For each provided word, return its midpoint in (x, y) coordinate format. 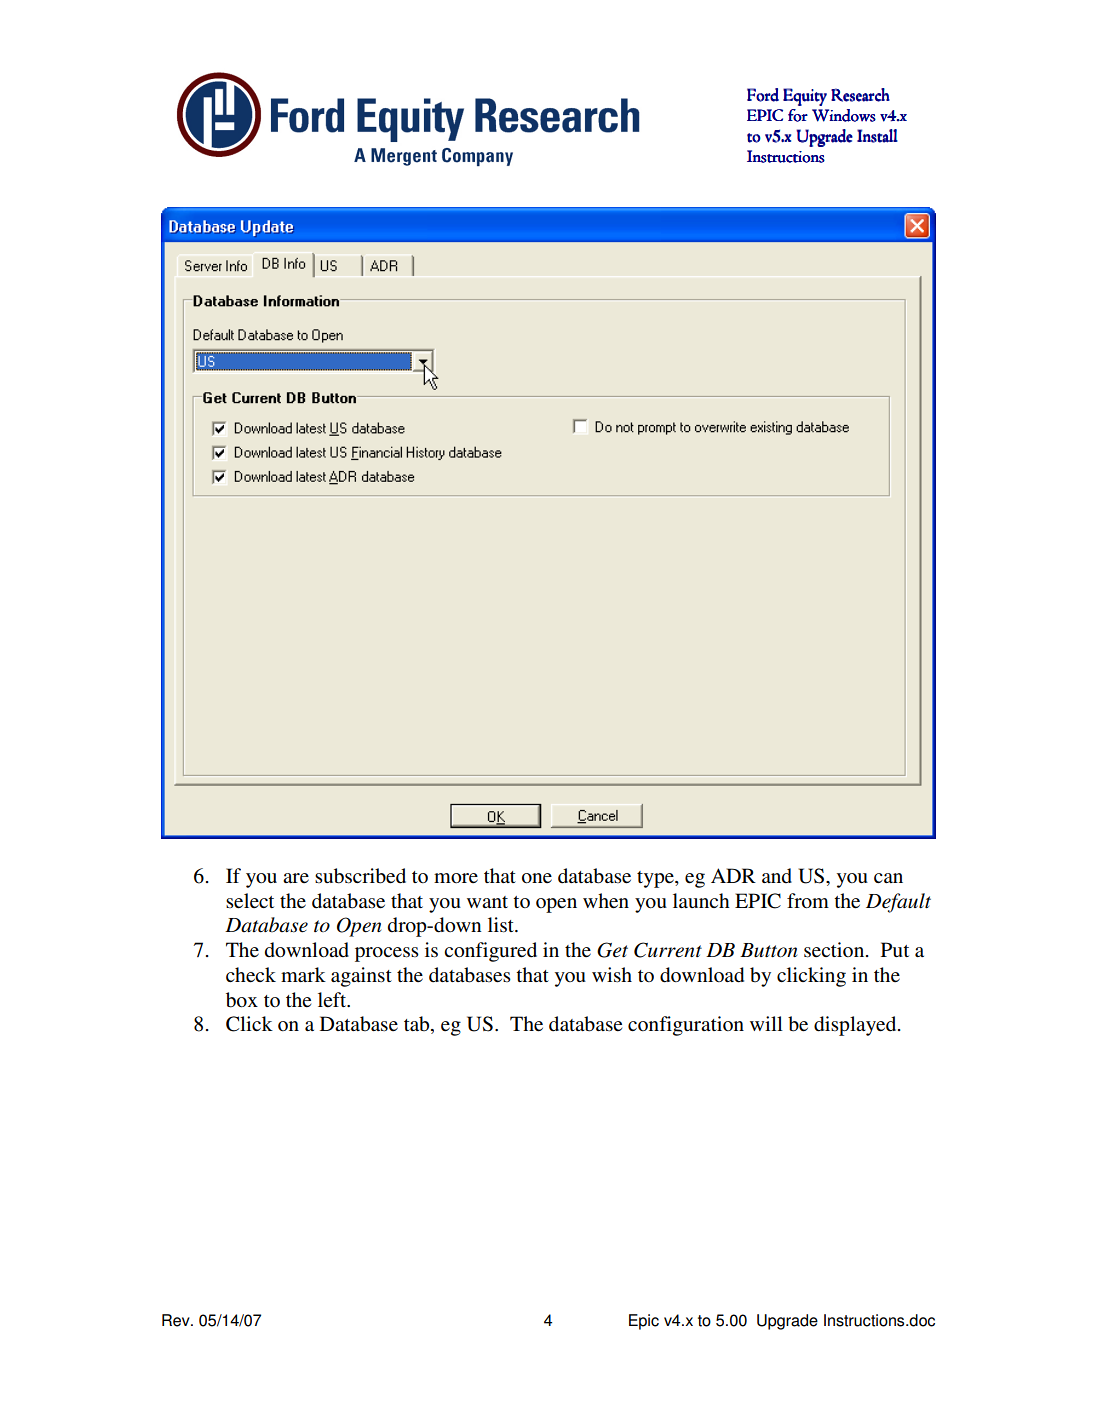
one (537, 878)
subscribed (360, 876)
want (487, 902)
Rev (177, 1320)
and (777, 876)
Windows (844, 115)
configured (490, 952)
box (242, 1000)
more (456, 878)
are (296, 878)
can (888, 878)
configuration (686, 1026)
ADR (733, 875)
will (766, 1023)
